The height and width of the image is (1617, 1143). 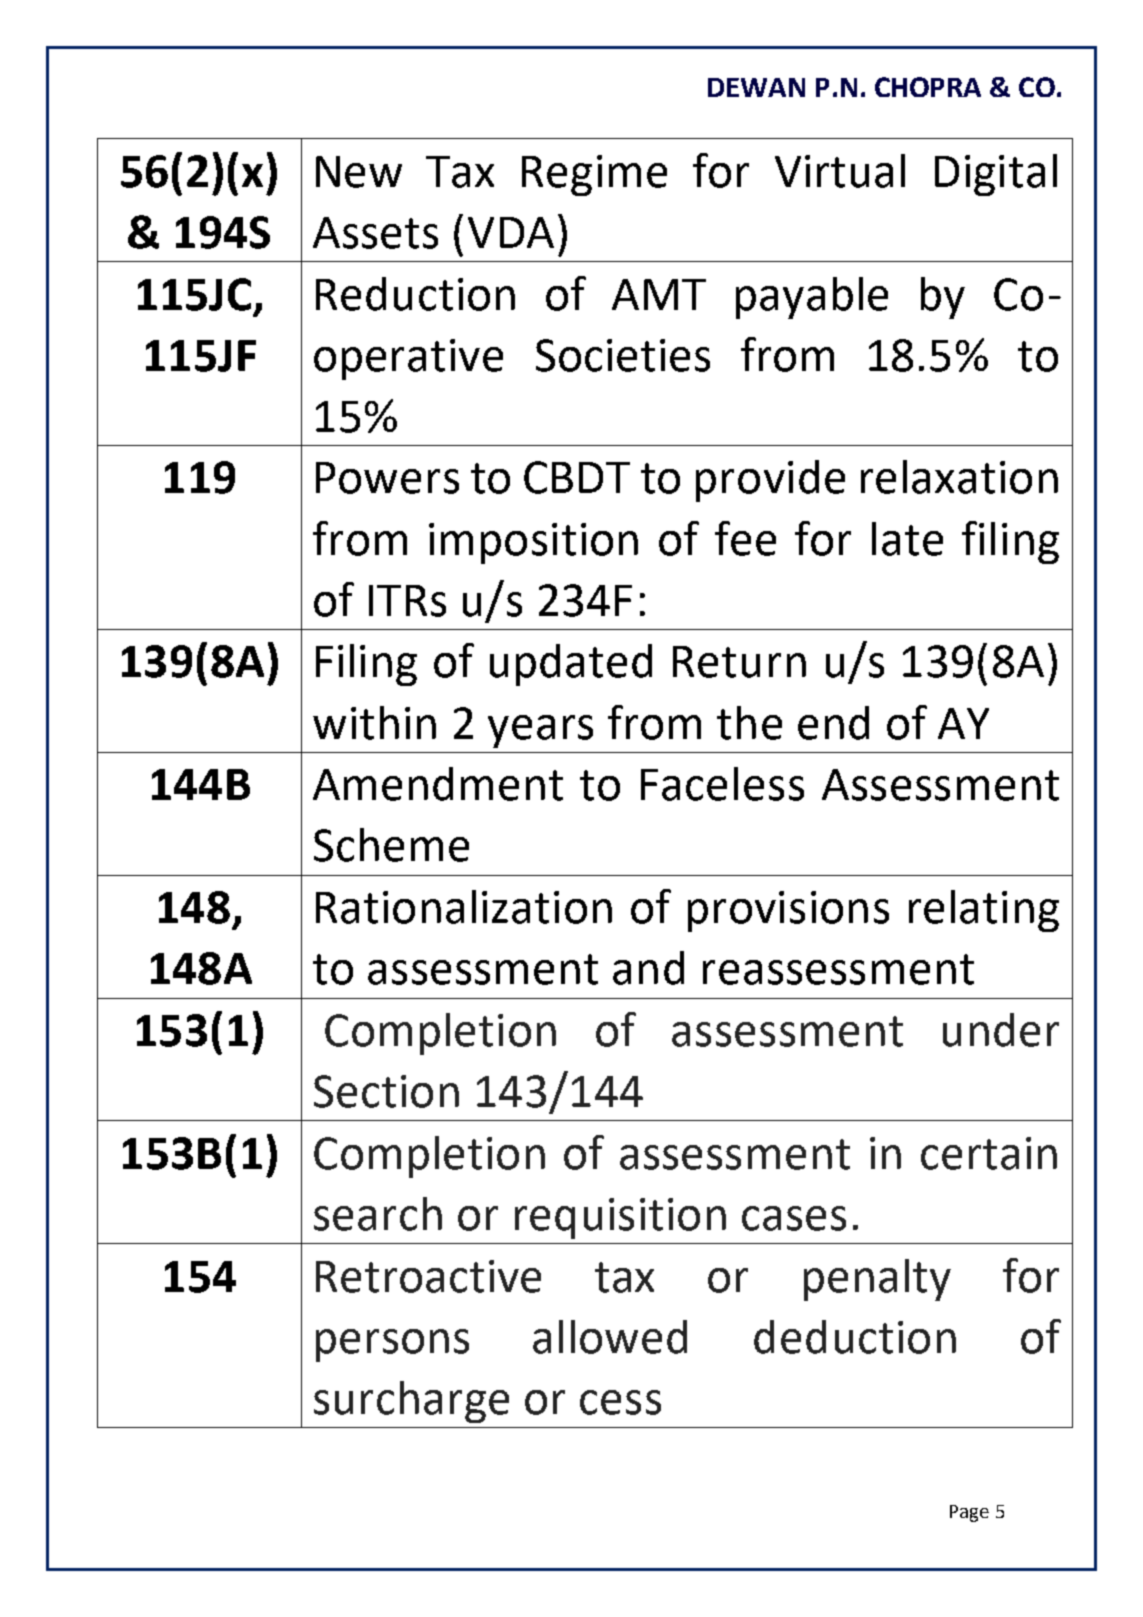 What do you see at coordinates (722, 784) in the image?
I see `Faceless` at bounding box center [722, 784].
